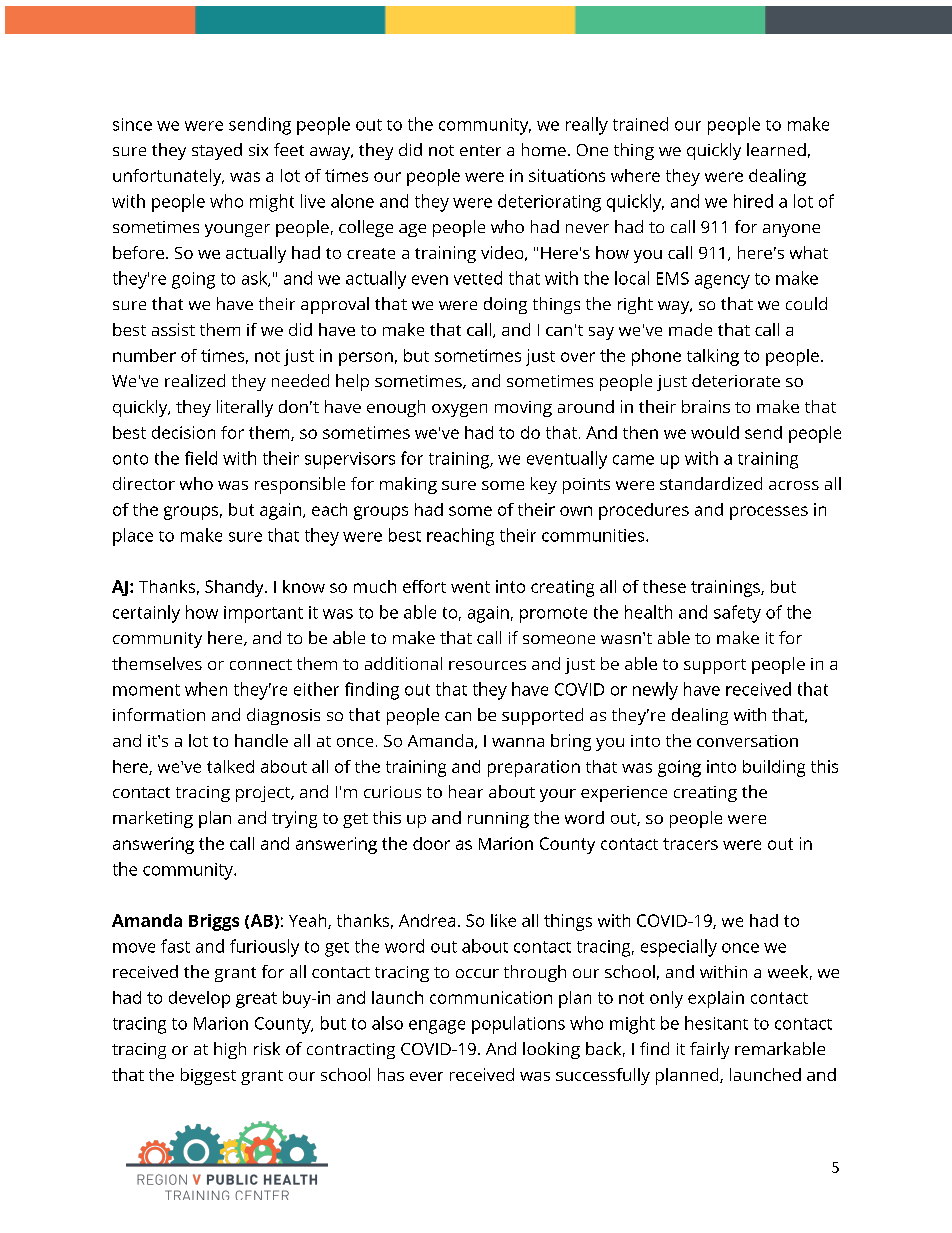 This document has height=1233, width=952. I want to click on oxygen, so click(459, 410).
